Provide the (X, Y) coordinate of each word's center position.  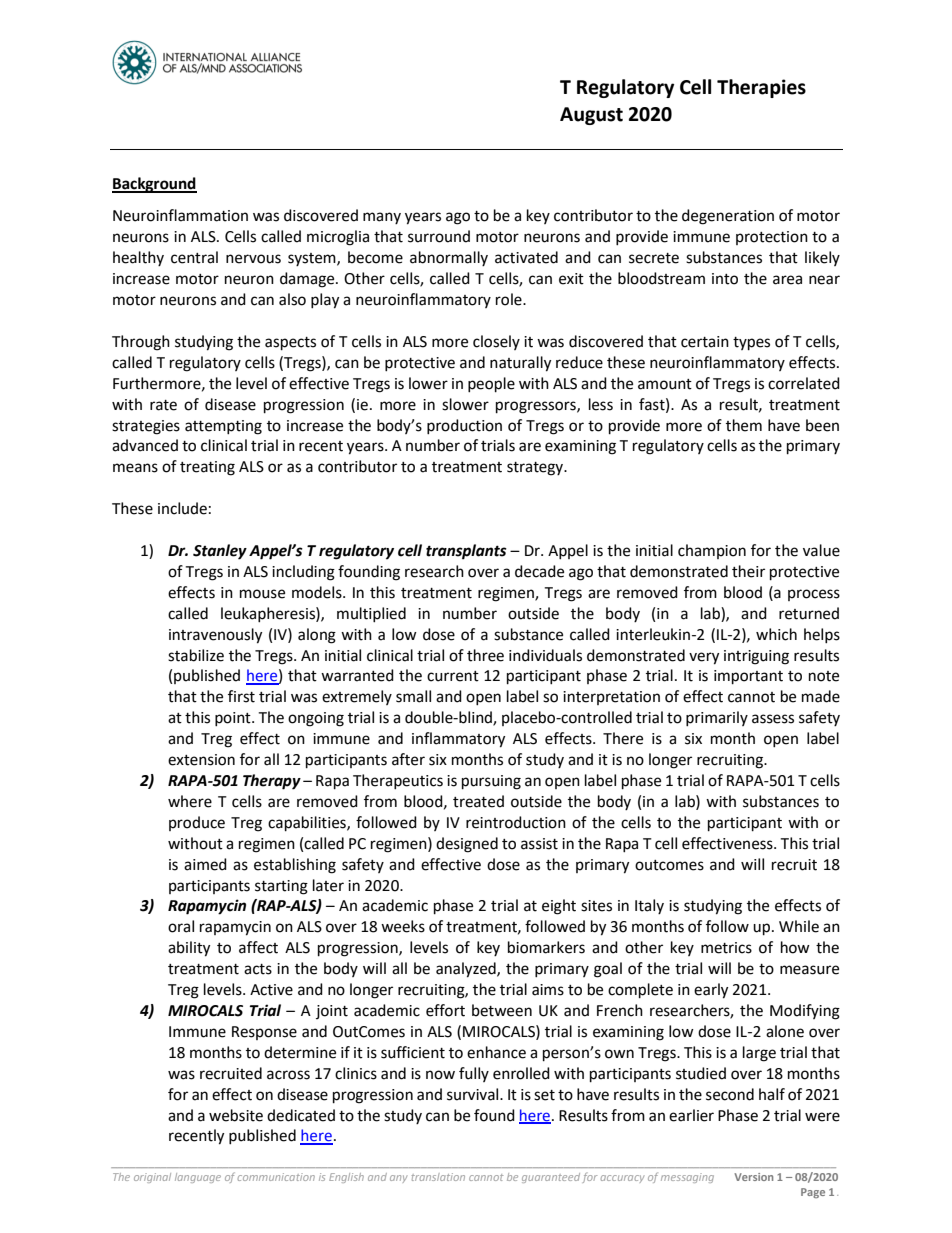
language (198, 1178)
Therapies (761, 88)
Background (154, 185)
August (591, 116)
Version (753, 1177)
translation (438, 1177)
